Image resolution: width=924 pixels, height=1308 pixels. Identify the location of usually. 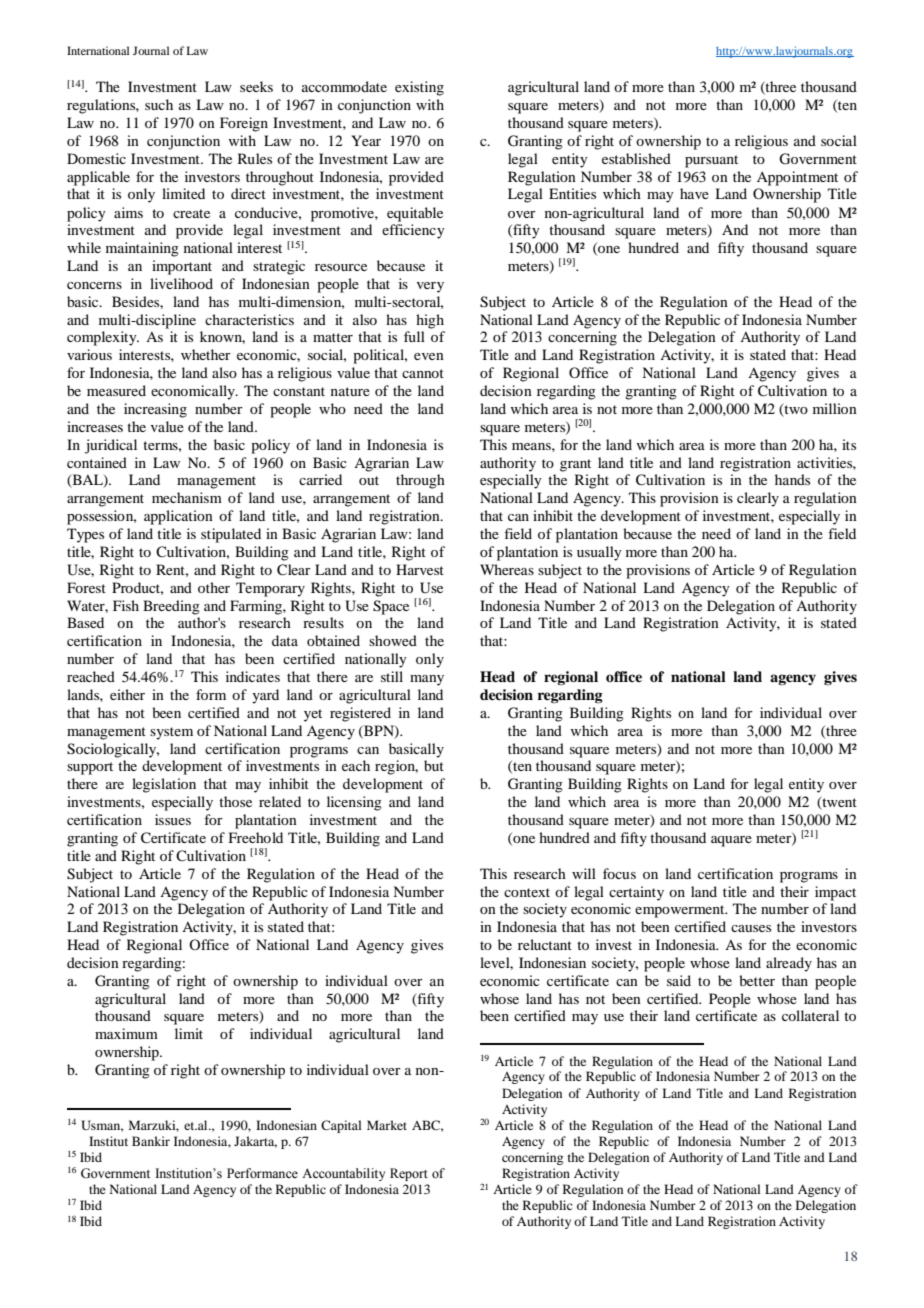
(599, 553).
